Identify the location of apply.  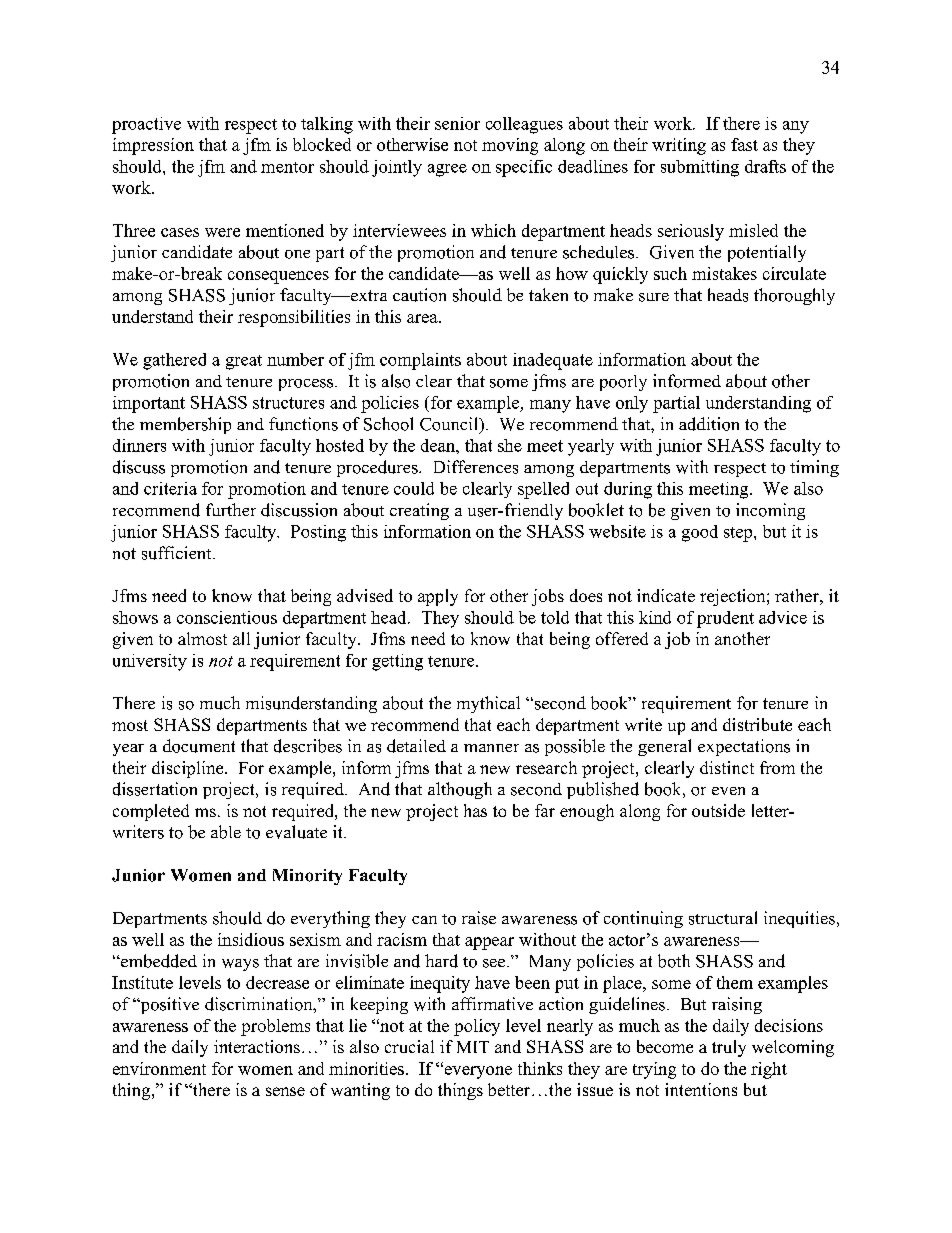
(438, 597).
